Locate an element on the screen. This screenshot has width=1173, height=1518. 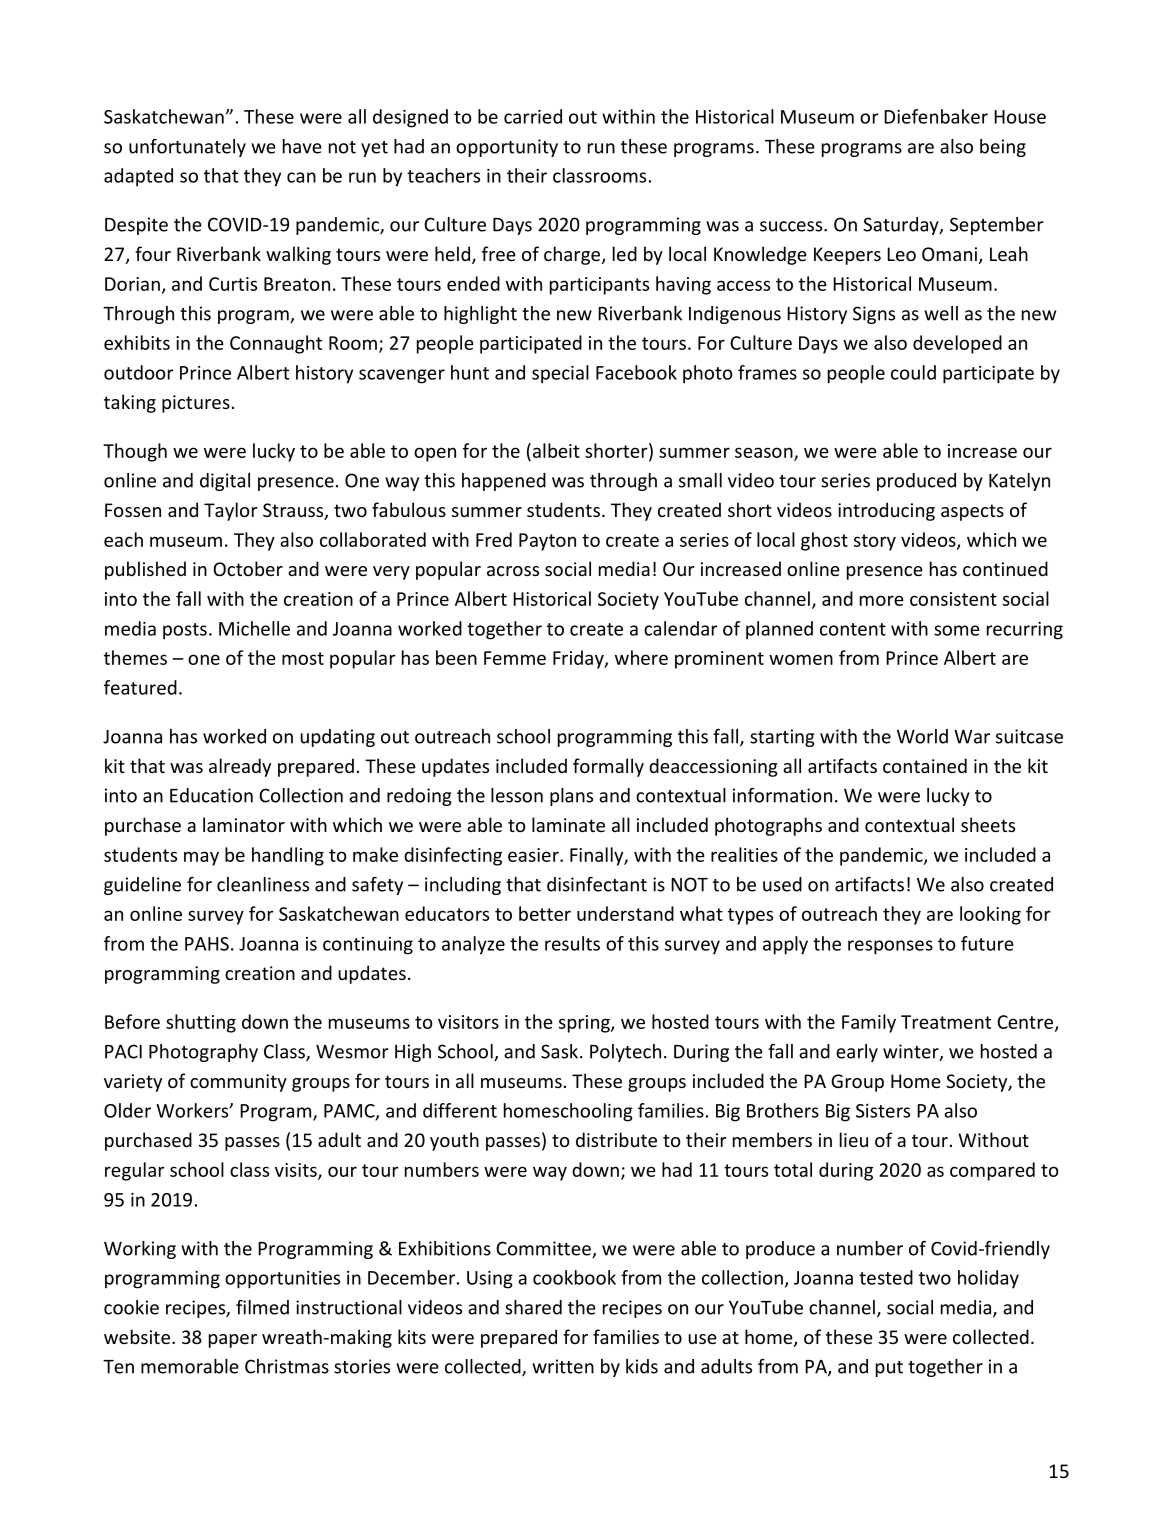
put is located at coordinates (889, 1369).
